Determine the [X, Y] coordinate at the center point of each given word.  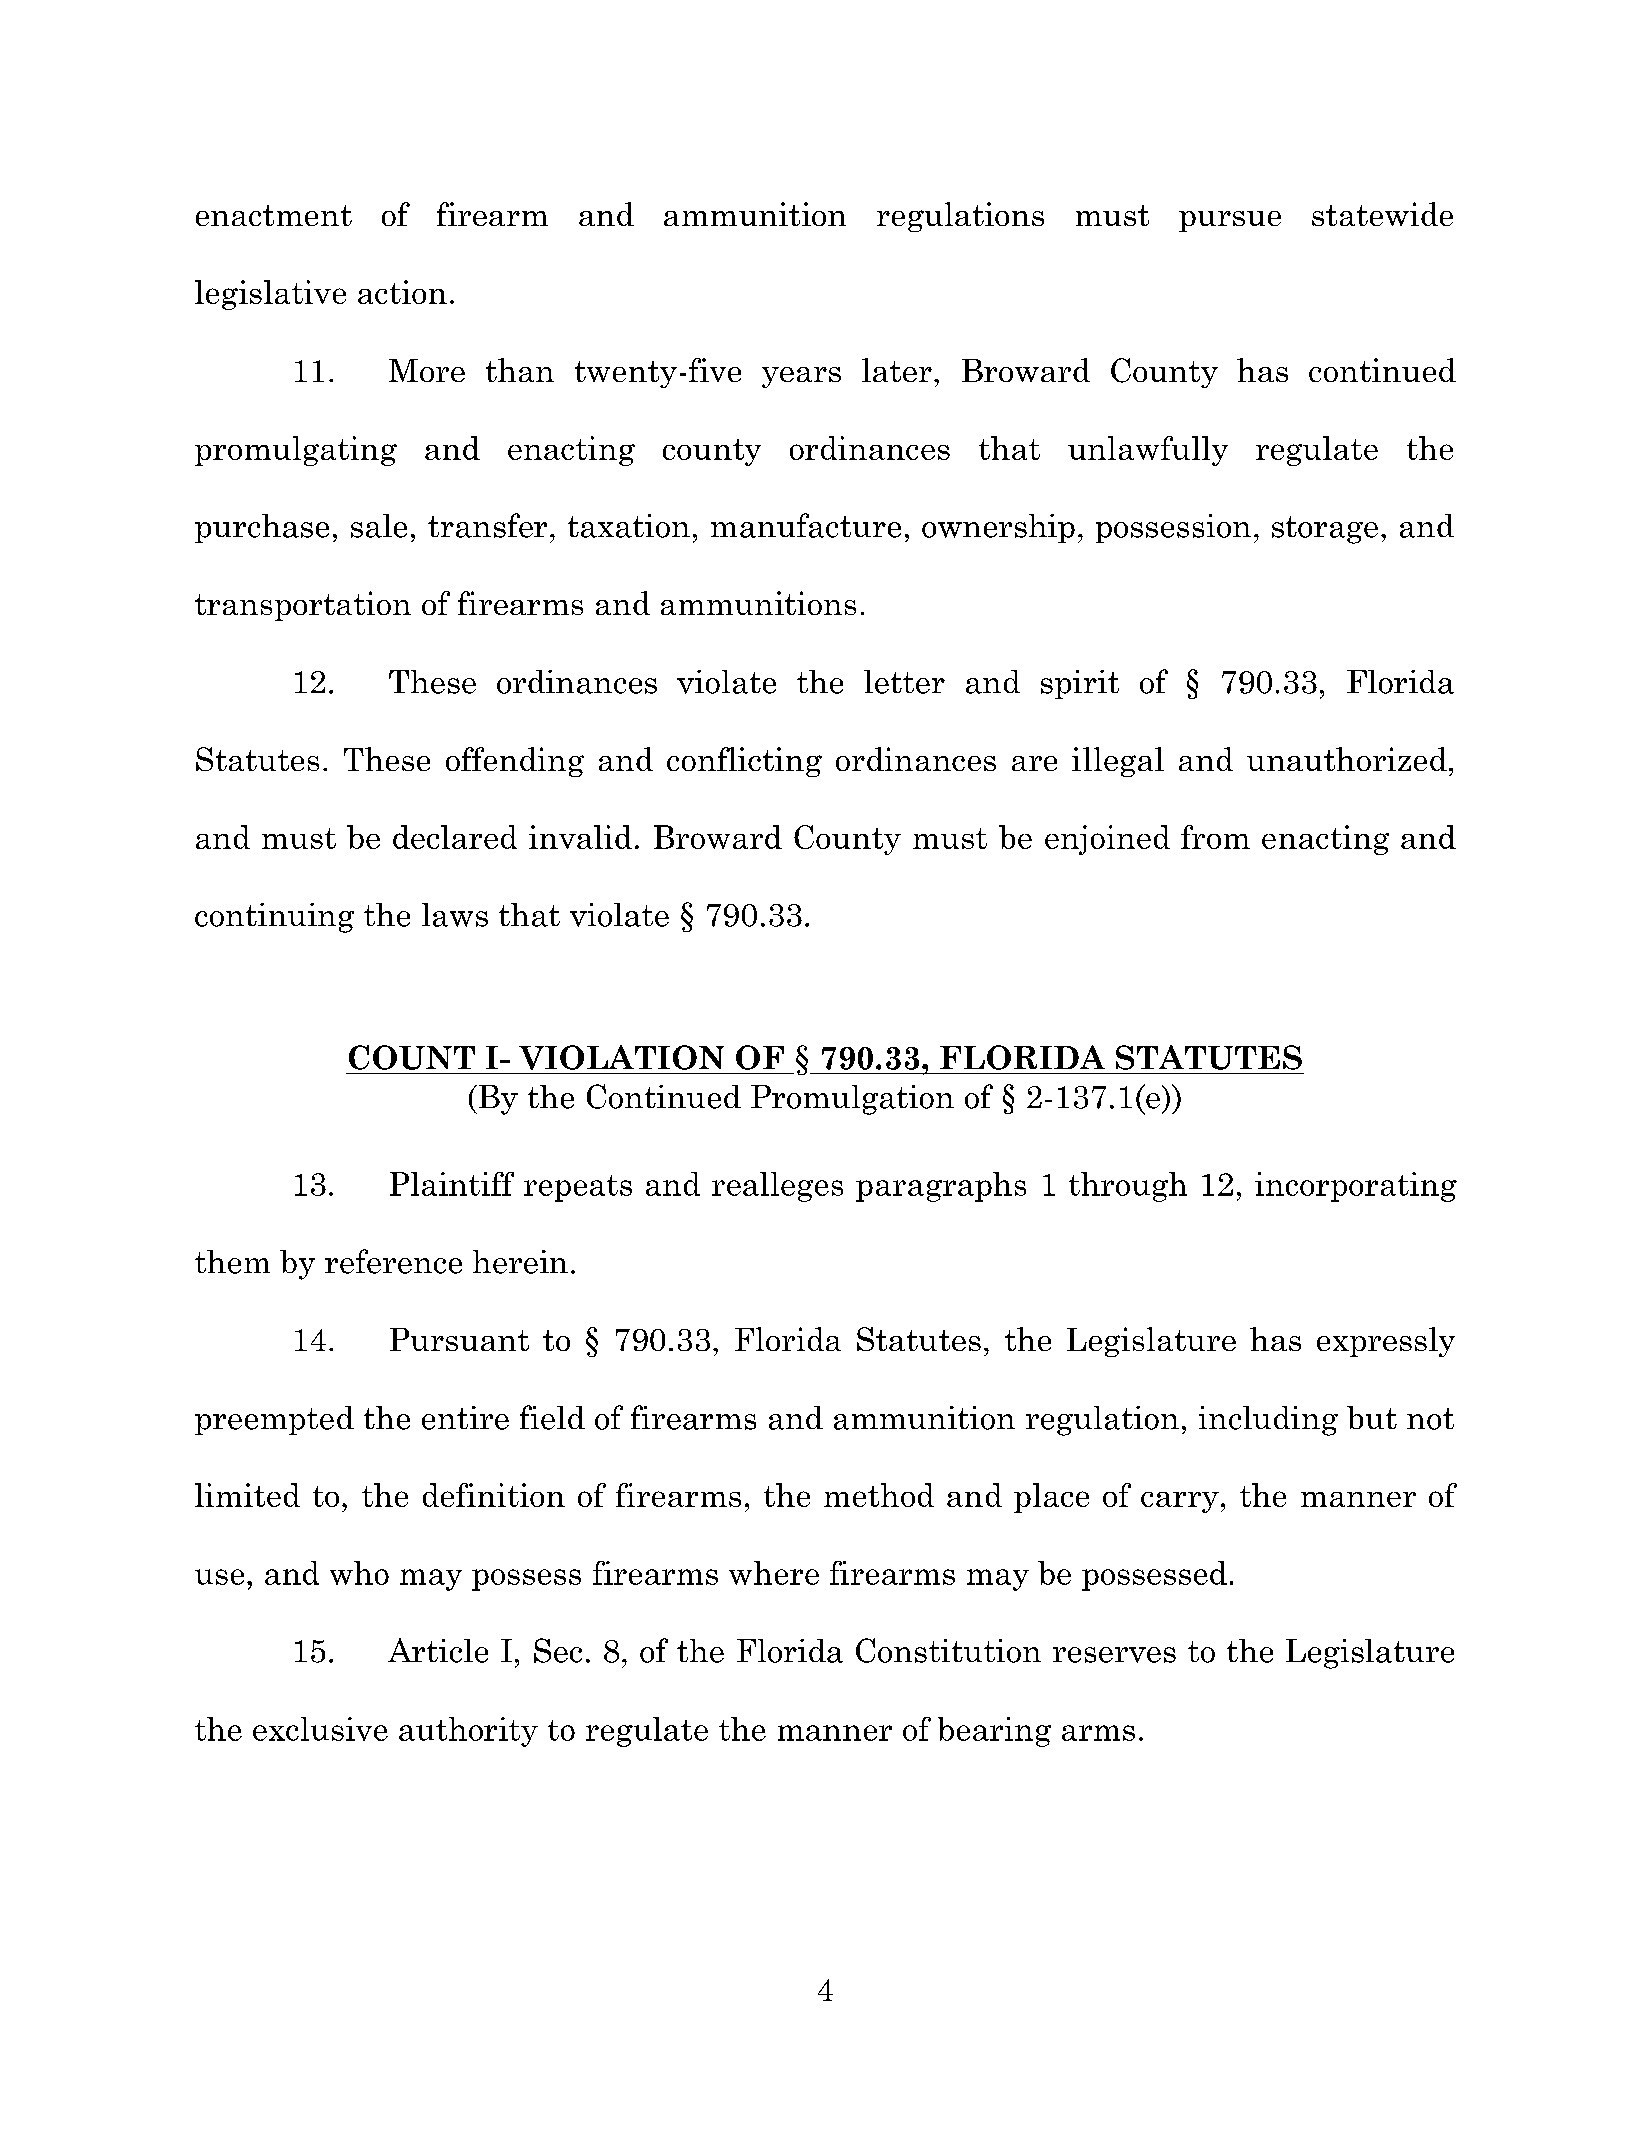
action [402, 292]
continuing [274, 918]
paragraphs [941, 1187]
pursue [1230, 221]
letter [904, 682]
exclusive [320, 1729]
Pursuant [459, 1339]
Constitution [948, 1650]
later [897, 370]
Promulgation [852, 1100]
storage [1325, 530]
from [1215, 837]
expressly [1386, 1342]
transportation [303, 606]
